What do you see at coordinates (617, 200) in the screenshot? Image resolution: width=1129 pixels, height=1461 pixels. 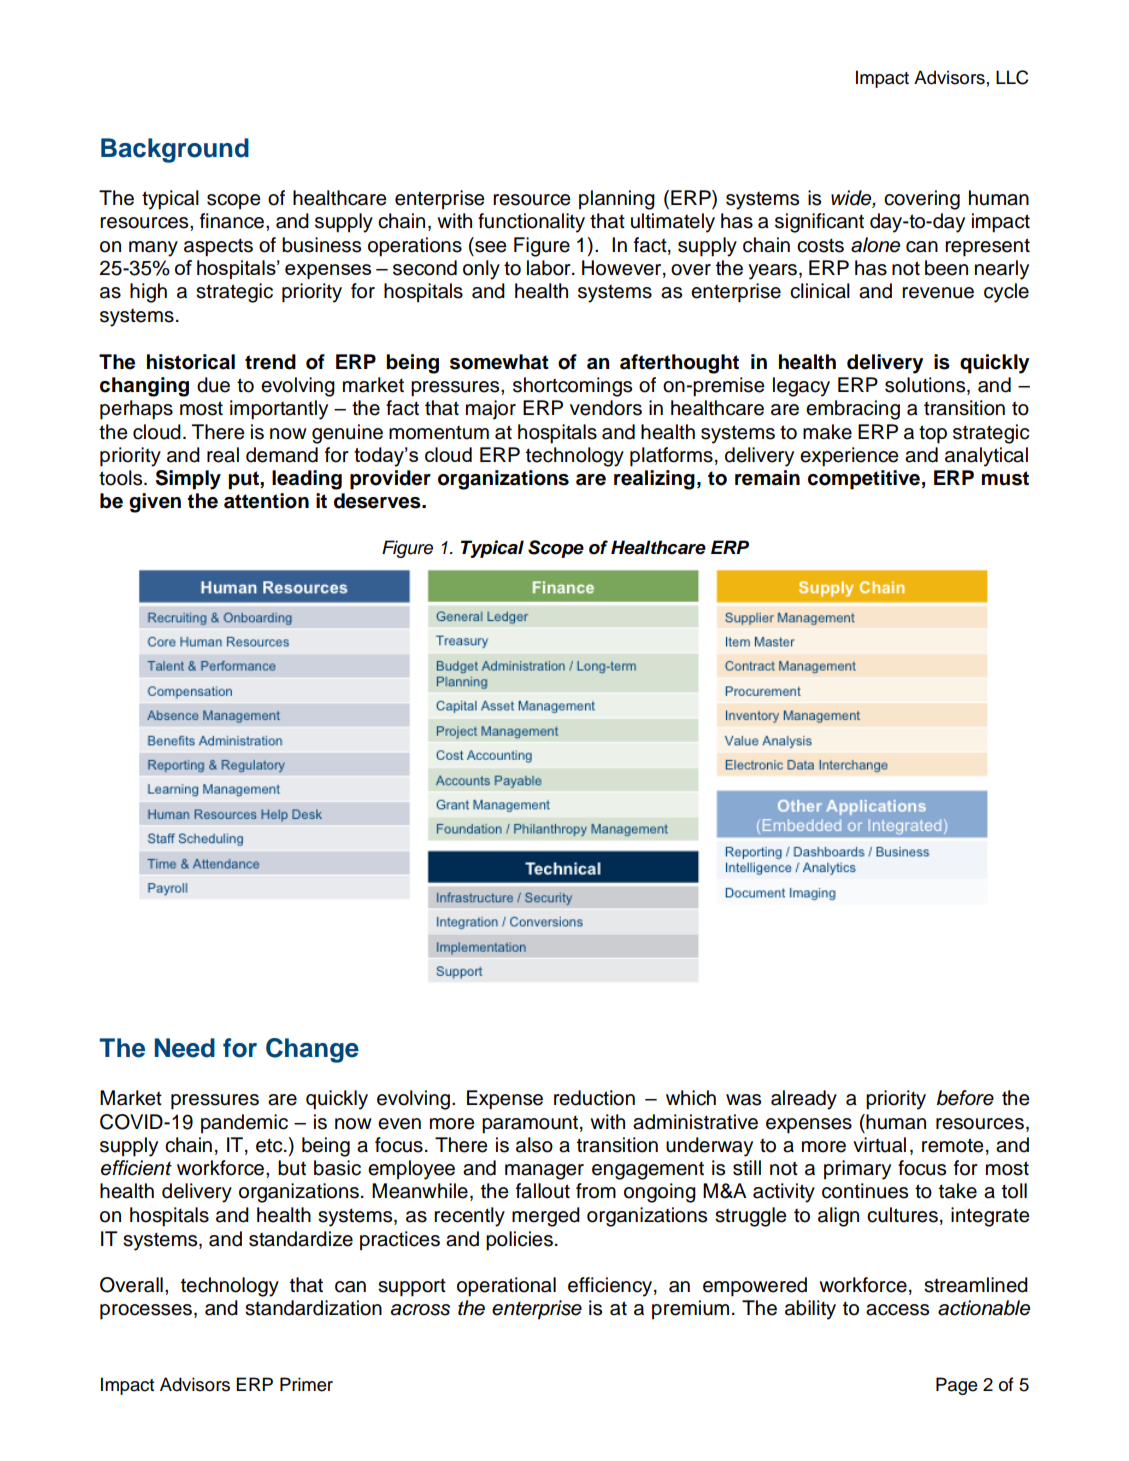 I see `planning` at bounding box center [617, 200].
